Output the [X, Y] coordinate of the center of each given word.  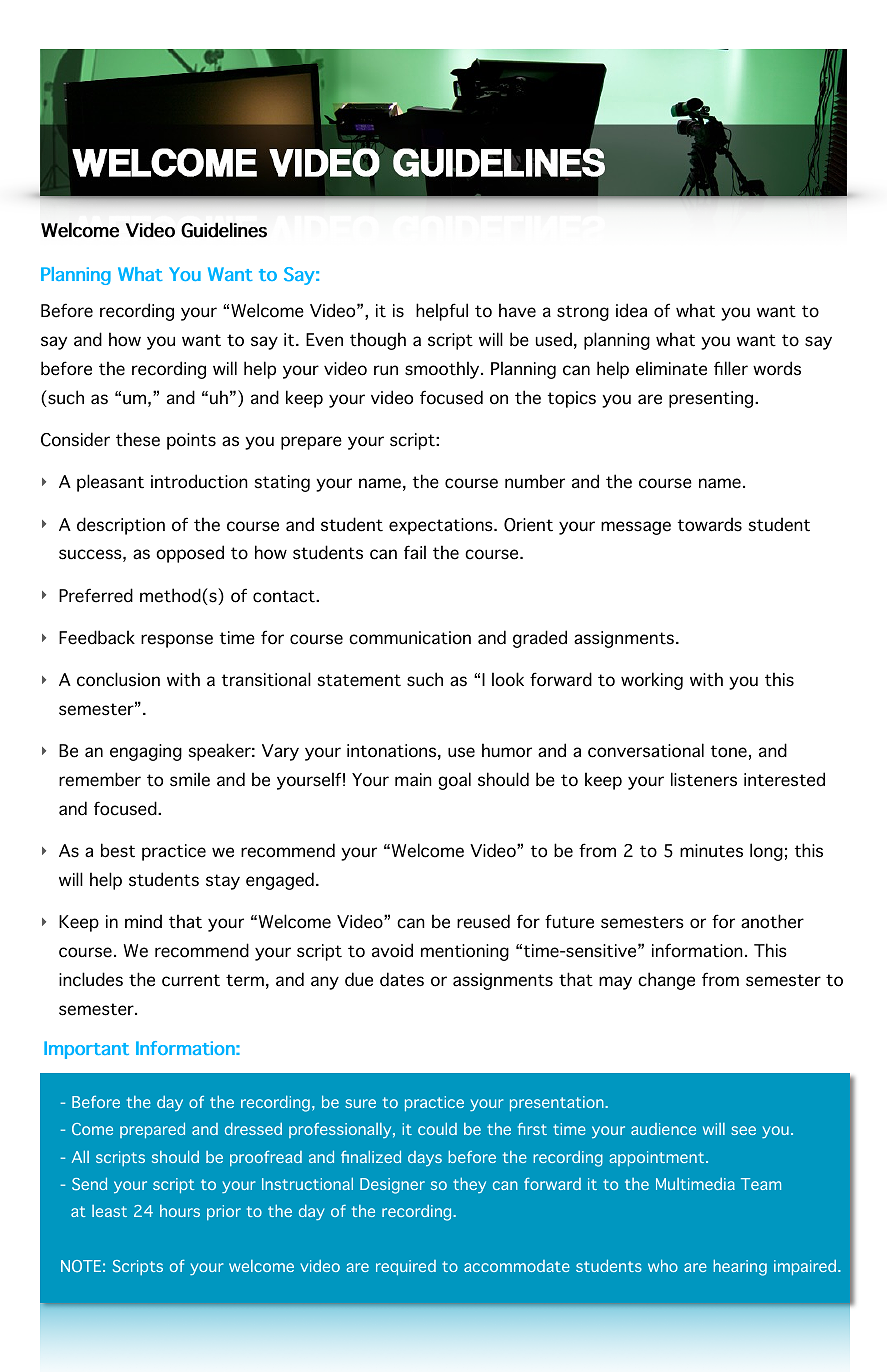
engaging [146, 752]
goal [454, 781]
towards [710, 524]
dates [402, 979]
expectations [442, 526]
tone [729, 751]
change [666, 981]
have [517, 310]
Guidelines [224, 230]
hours [180, 1211]
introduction [199, 481]
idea [631, 310]
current [191, 980]
